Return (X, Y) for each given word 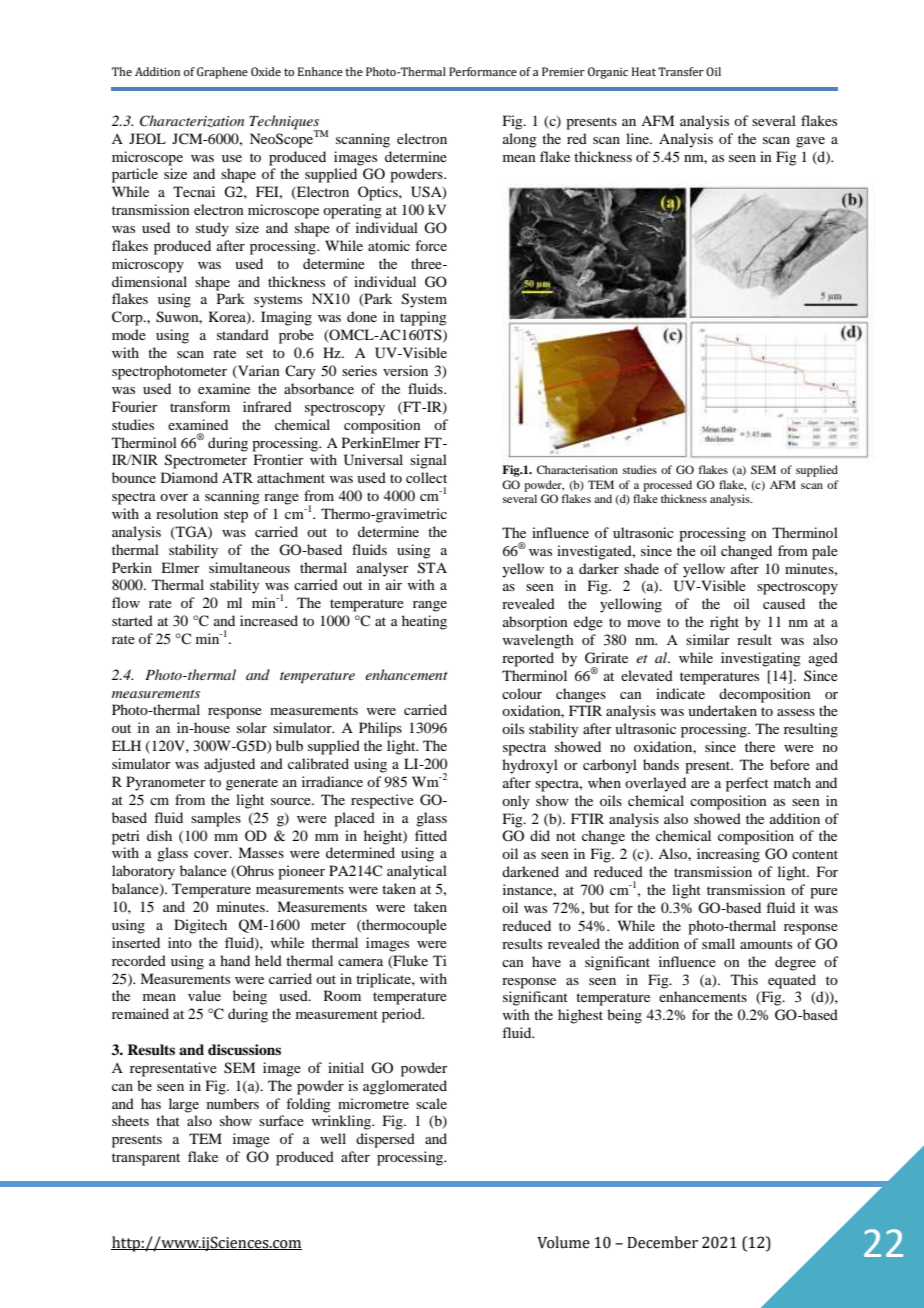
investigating (761, 659)
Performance (483, 71)
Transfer (681, 71)
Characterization (192, 121)
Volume (563, 1242)
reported (528, 659)
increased (269, 620)
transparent (146, 1159)
